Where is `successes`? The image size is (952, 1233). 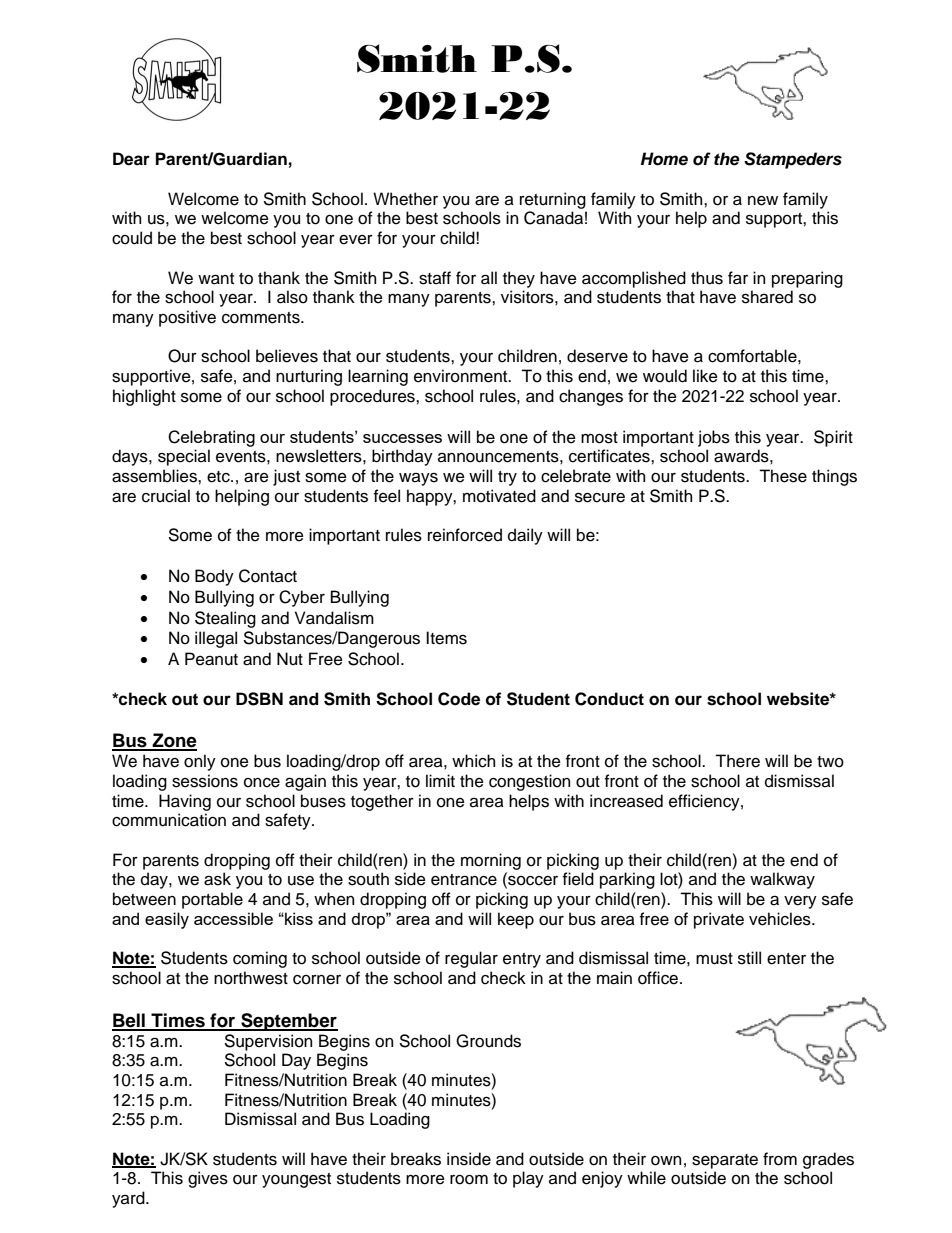
successes is located at coordinates (402, 438).
